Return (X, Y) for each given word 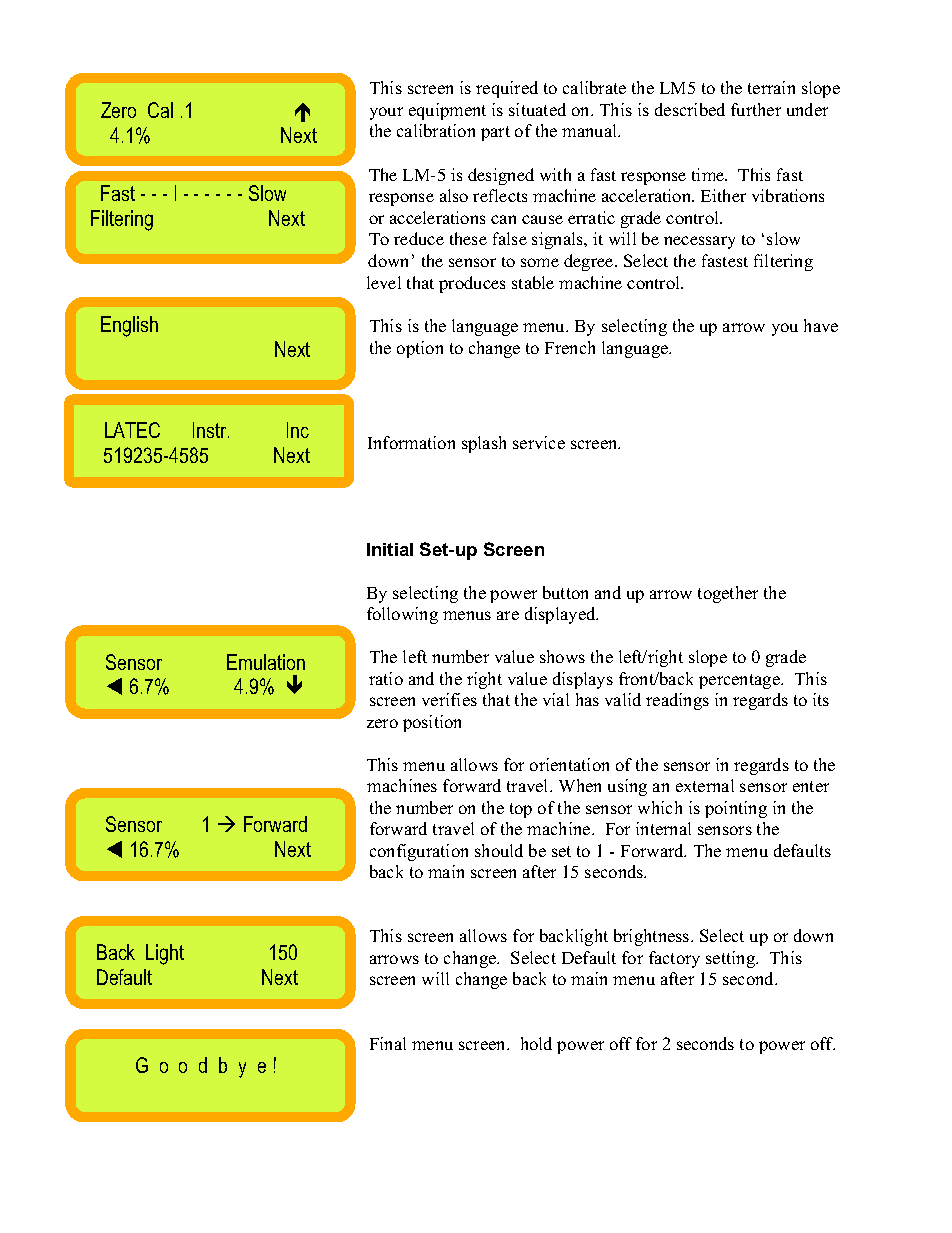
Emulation (266, 662)
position (432, 723)
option (420, 349)
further (756, 109)
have (821, 325)
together (728, 594)
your (386, 113)
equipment (447, 111)
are (508, 615)
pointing (736, 809)
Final (388, 1043)
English (129, 326)
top (521, 810)
